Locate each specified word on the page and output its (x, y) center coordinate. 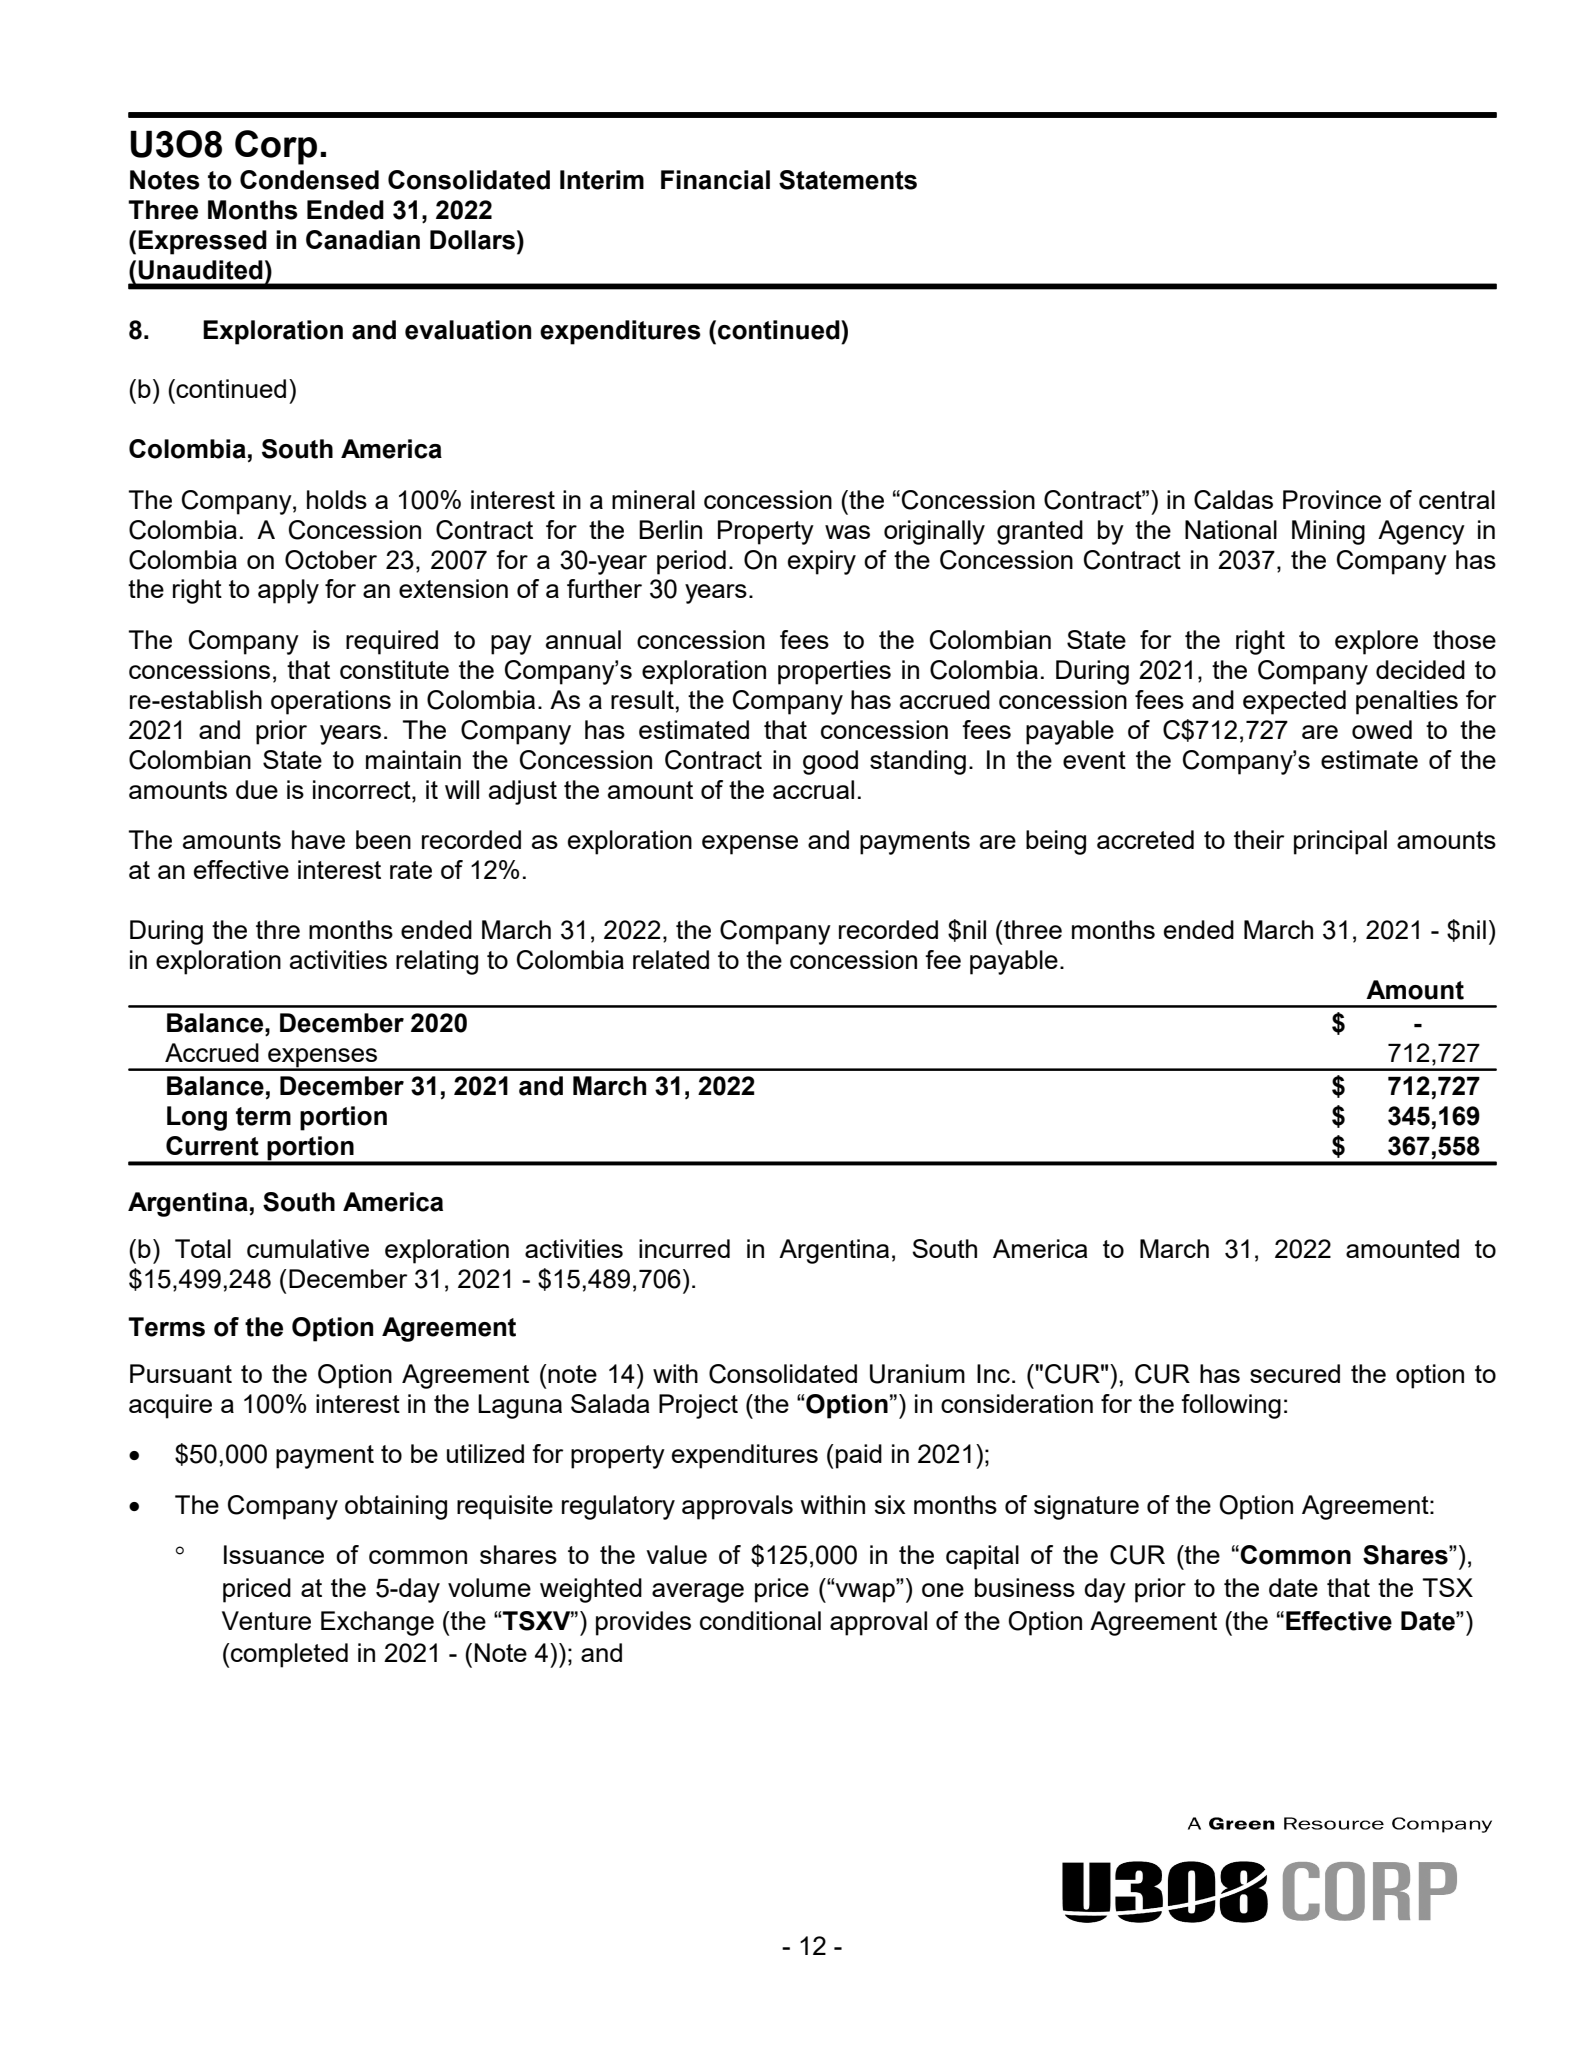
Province (1332, 499)
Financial (715, 180)
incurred (684, 1248)
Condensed (309, 180)
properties (834, 672)
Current (212, 1146)
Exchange (377, 1623)
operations (331, 702)
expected (1294, 702)
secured (1295, 1373)
